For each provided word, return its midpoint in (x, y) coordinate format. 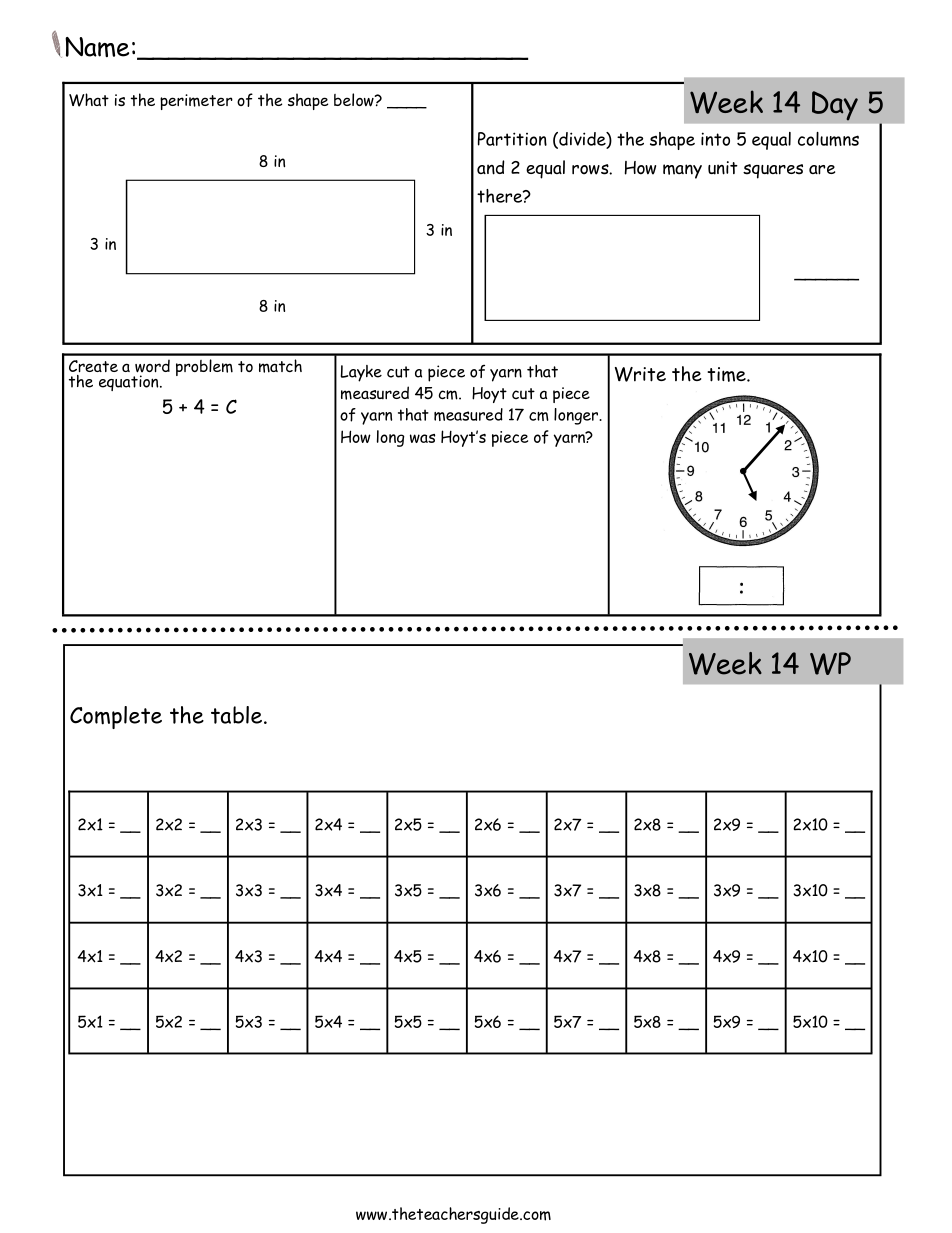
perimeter (196, 102)
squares (773, 171)
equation (130, 383)
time (727, 374)
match (280, 366)
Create (93, 366)
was (422, 438)
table (236, 715)
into (715, 139)
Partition (512, 139)
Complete (116, 717)
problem (204, 367)
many (682, 171)
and (491, 167)
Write (640, 374)
